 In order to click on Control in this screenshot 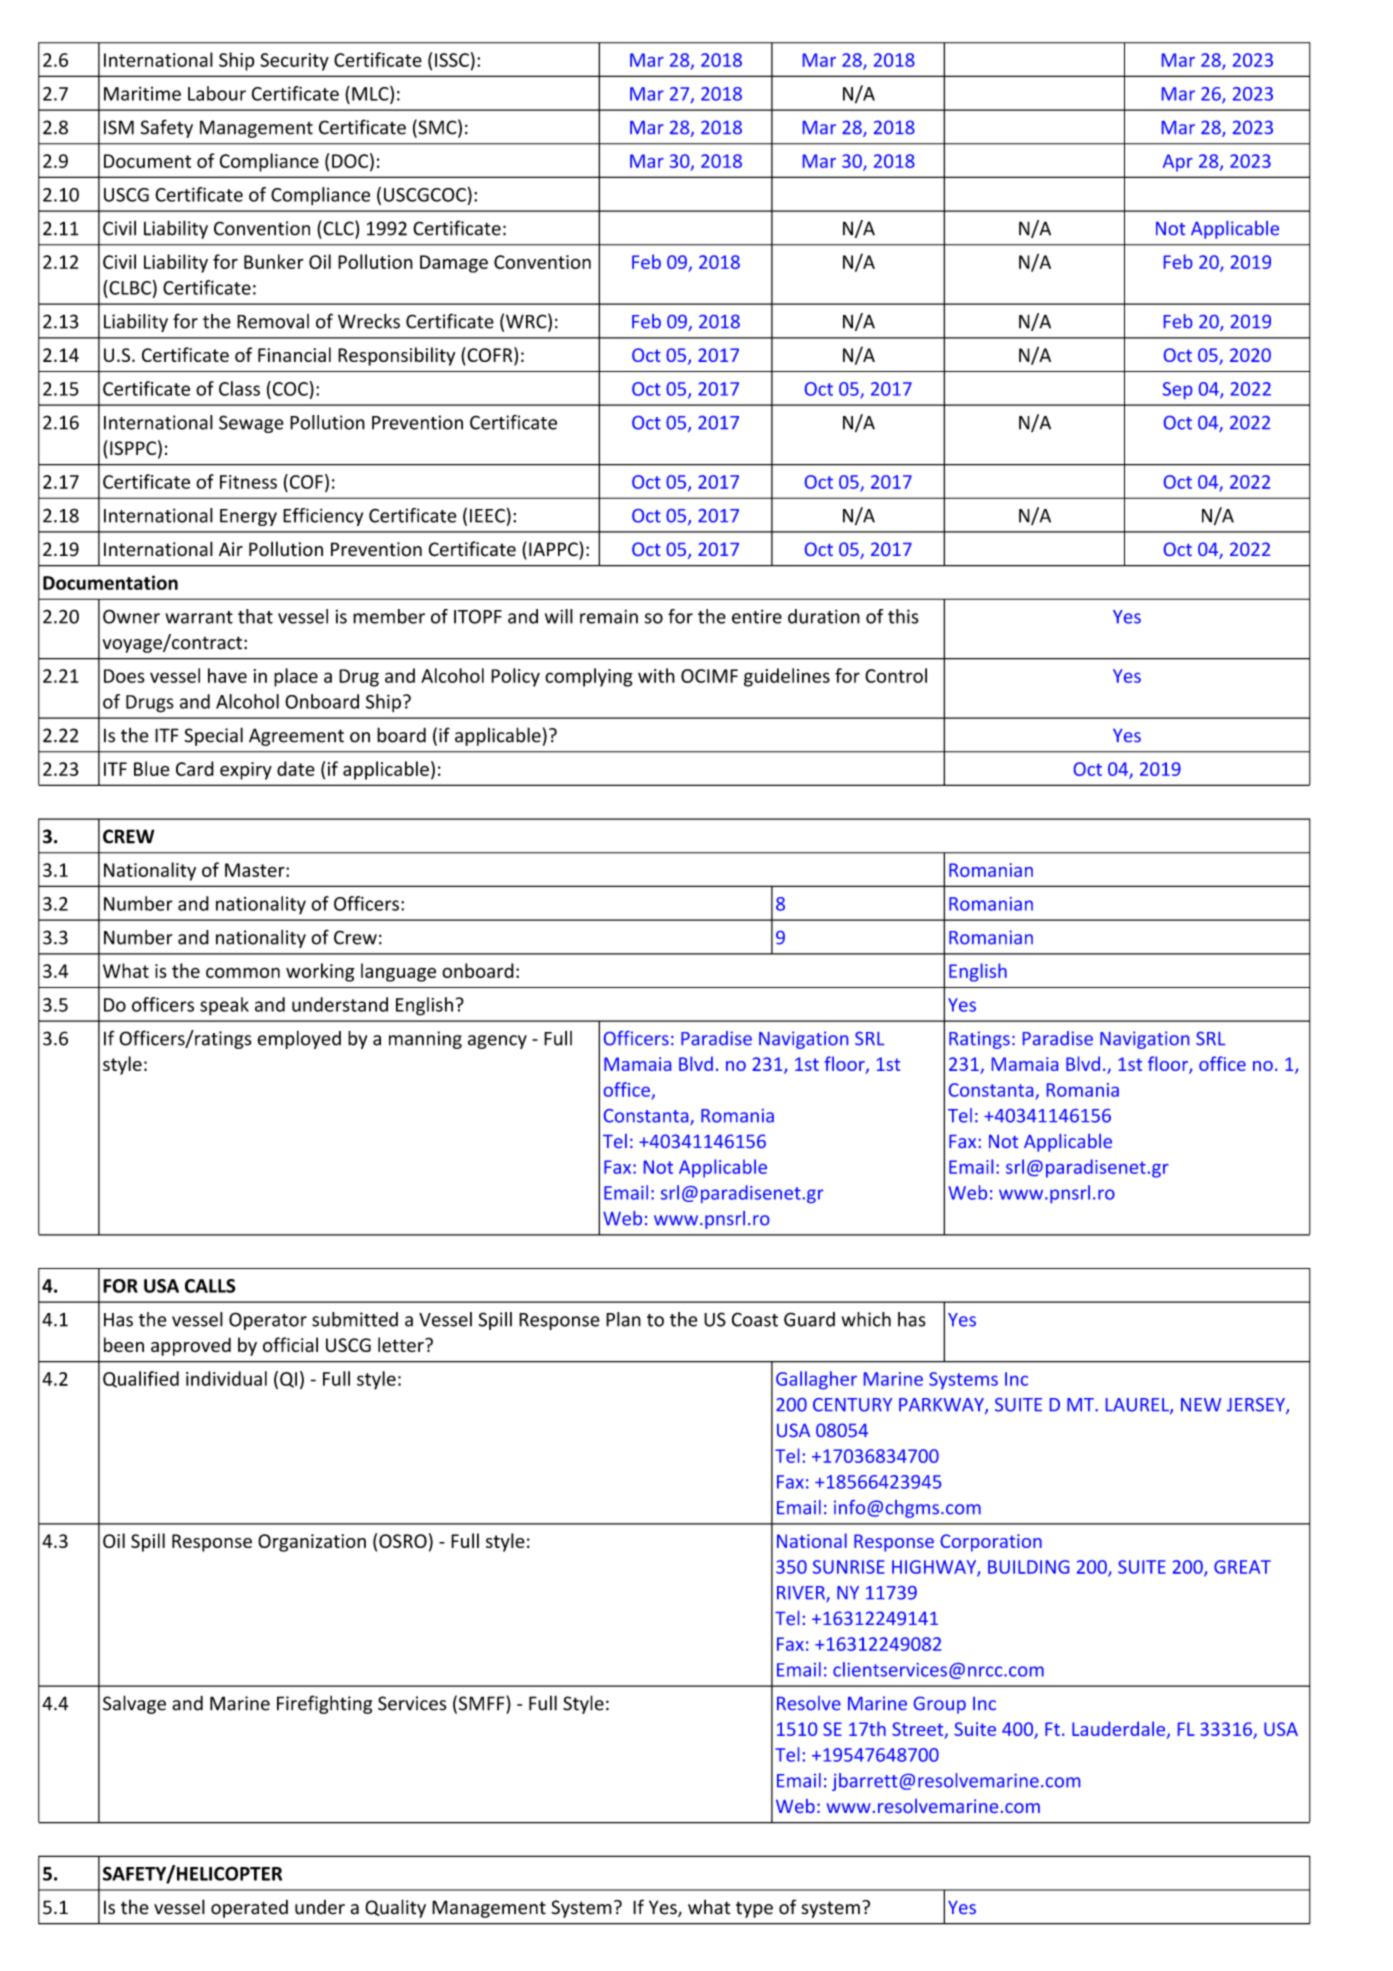, I will do `click(896, 675)`.
